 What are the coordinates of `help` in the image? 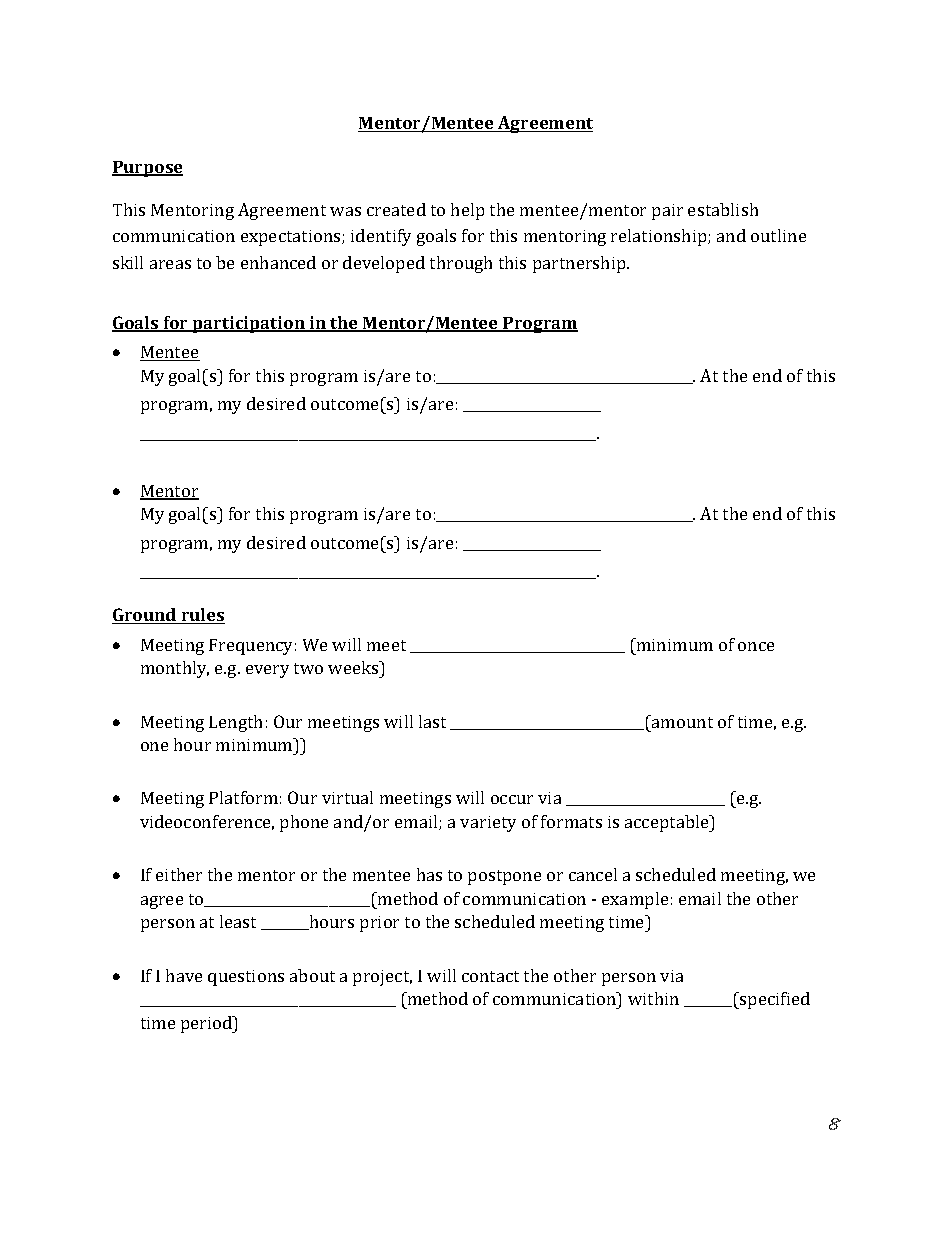 It's located at (467, 211).
